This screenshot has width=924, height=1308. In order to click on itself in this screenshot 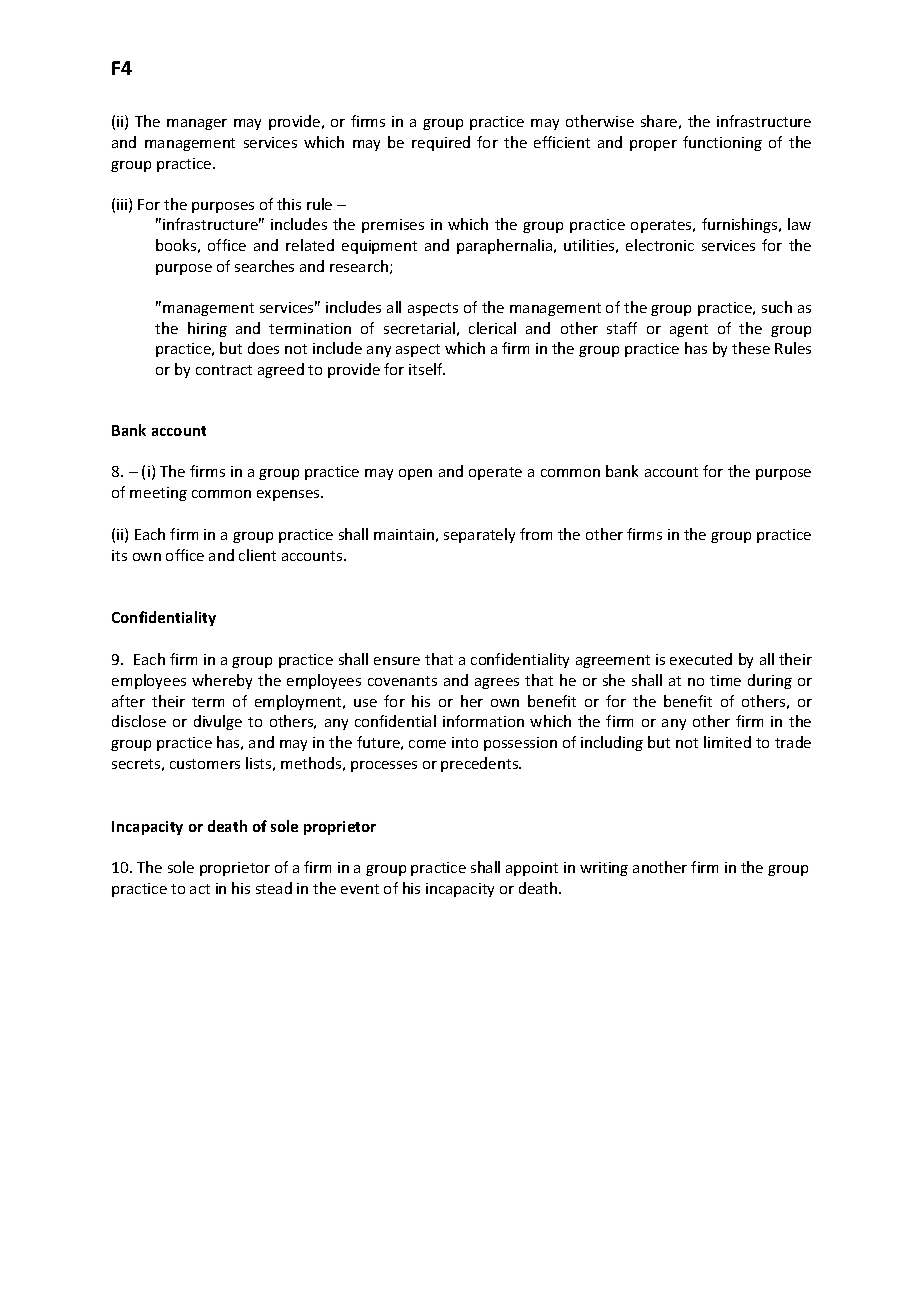, I will do `click(427, 369)`.
